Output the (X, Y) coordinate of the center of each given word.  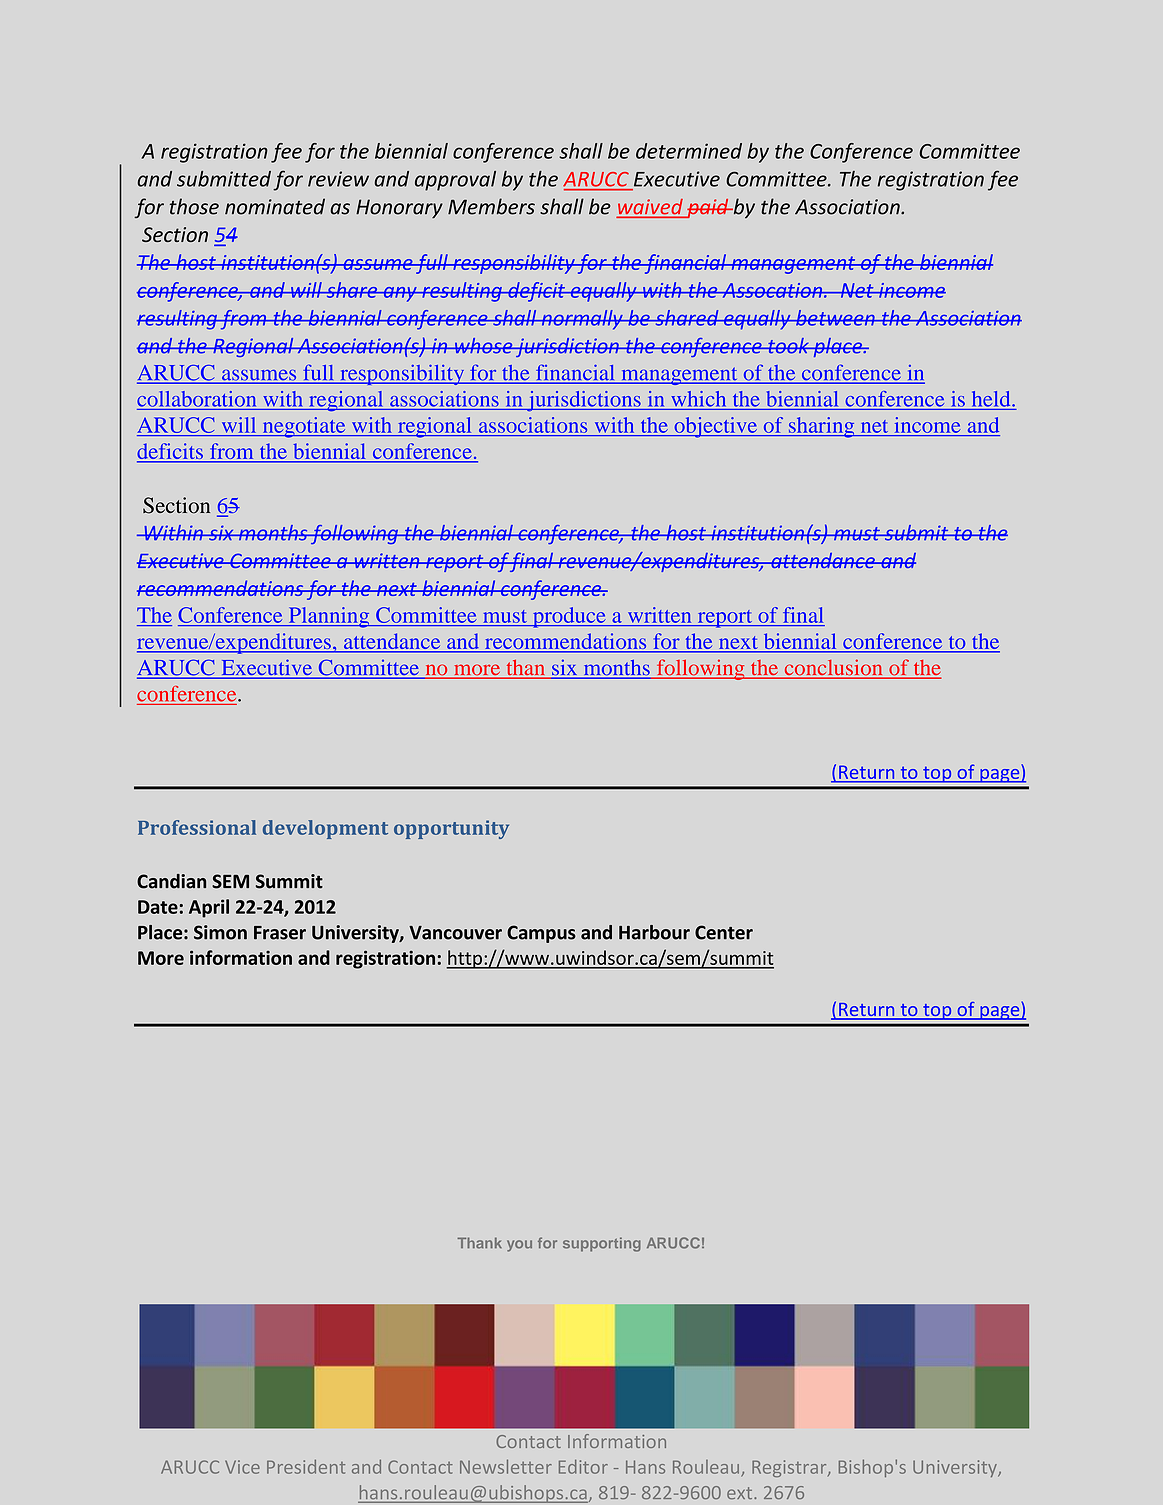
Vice (242, 1467)
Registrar (790, 1468)
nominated (275, 206)
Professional (197, 827)
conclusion (833, 668)
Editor (583, 1467)
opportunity (451, 829)
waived (651, 208)
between (835, 318)
